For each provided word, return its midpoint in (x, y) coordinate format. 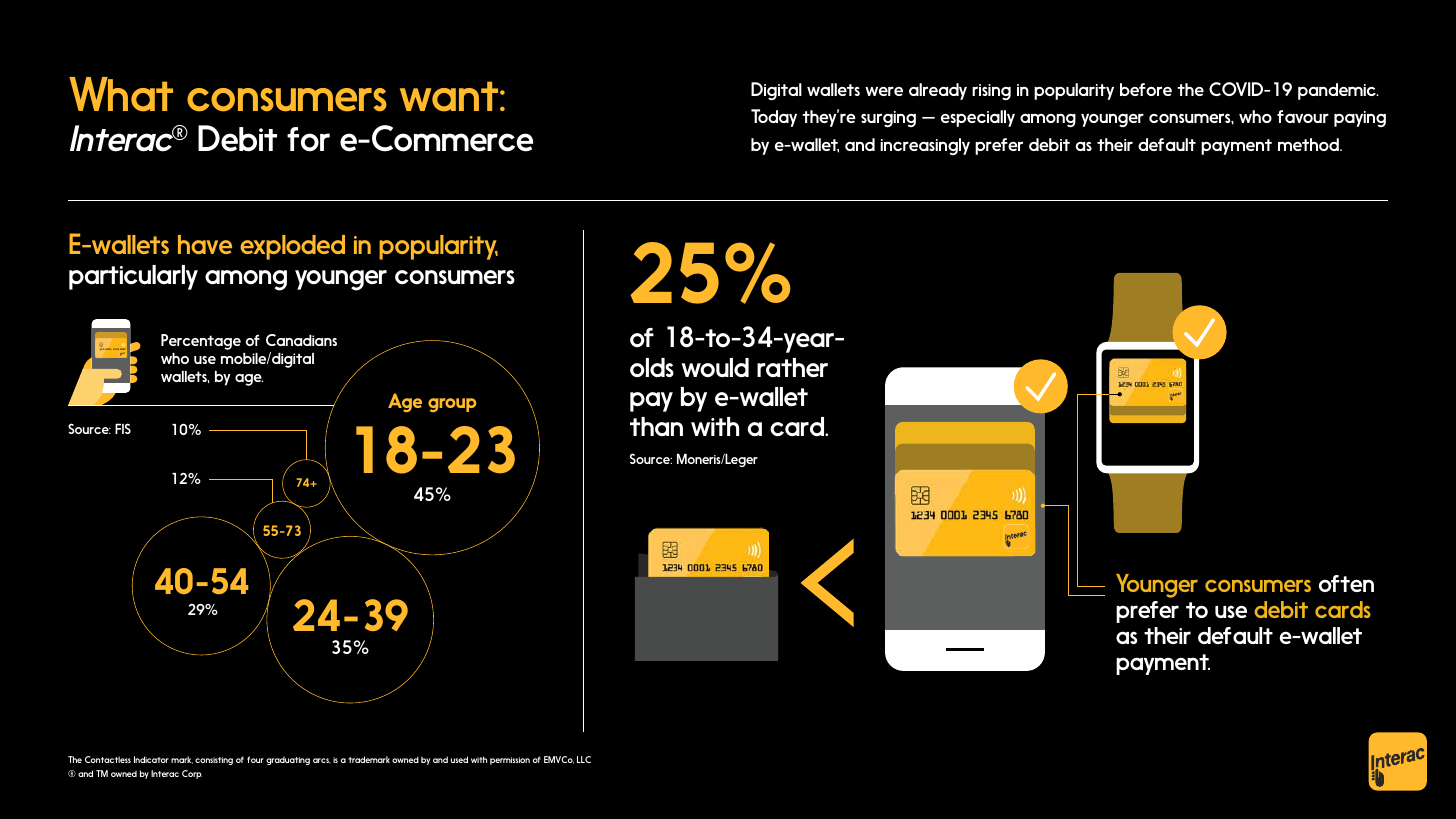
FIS (123, 428)
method (1309, 144)
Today (774, 118)
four (255, 759)
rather (792, 367)
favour (1303, 116)
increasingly (925, 146)
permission (510, 761)
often (1346, 583)
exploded (292, 247)
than (656, 426)
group (452, 405)
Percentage (201, 342)
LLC (584, 759)
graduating (288, 761)
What (121, 94)
